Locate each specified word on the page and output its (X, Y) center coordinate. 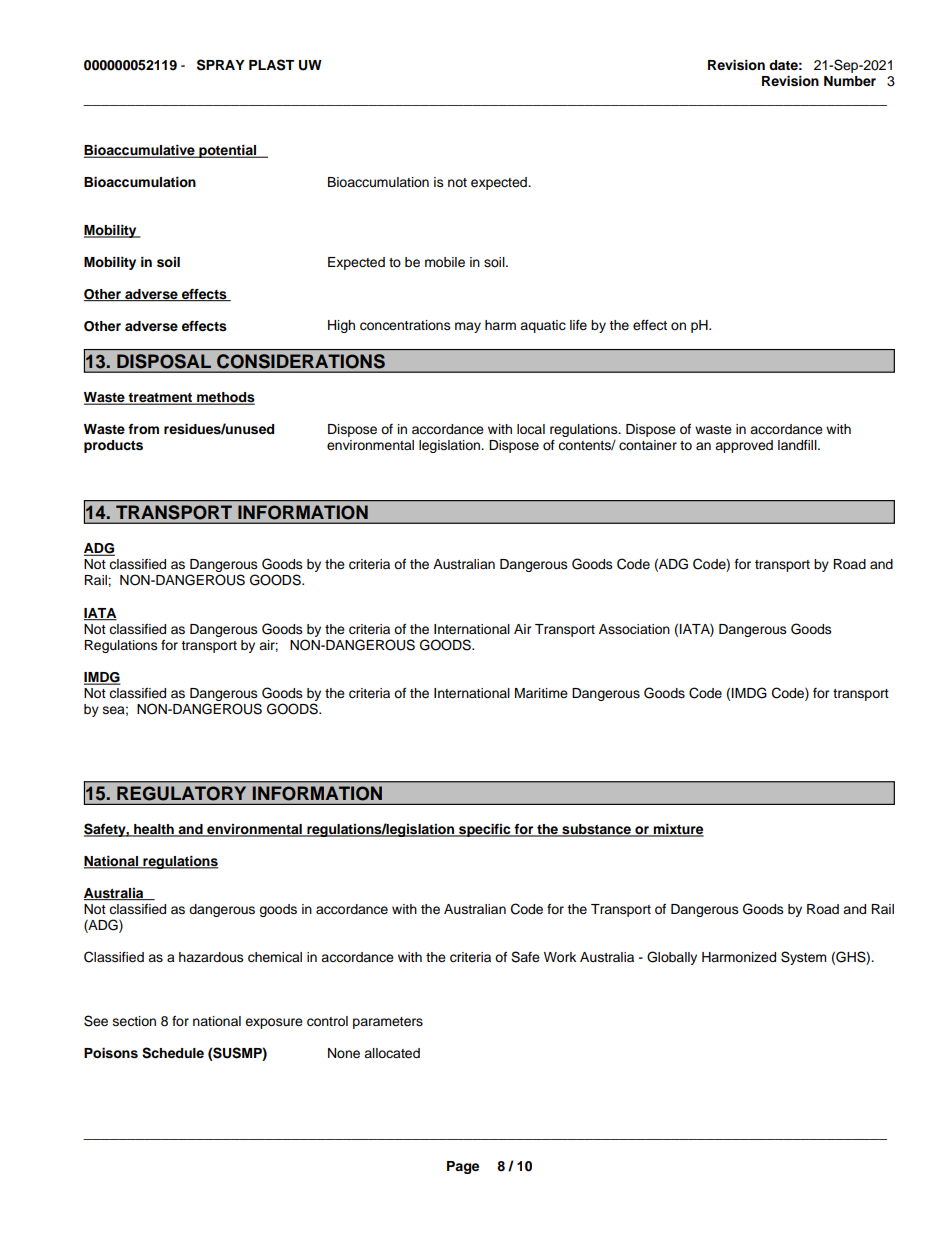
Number (850, 81)
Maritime (541, 693)
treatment (161, 399)
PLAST (271, 65)
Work (560, 957)
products (113, 446)
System (804, 958)
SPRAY (221, 65)
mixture (678, 830)
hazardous (211, 957)
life (578, 325)
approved (744, 446)
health (154, 830)
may (468, 327)
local (531, 429)
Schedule (173, 1053)
